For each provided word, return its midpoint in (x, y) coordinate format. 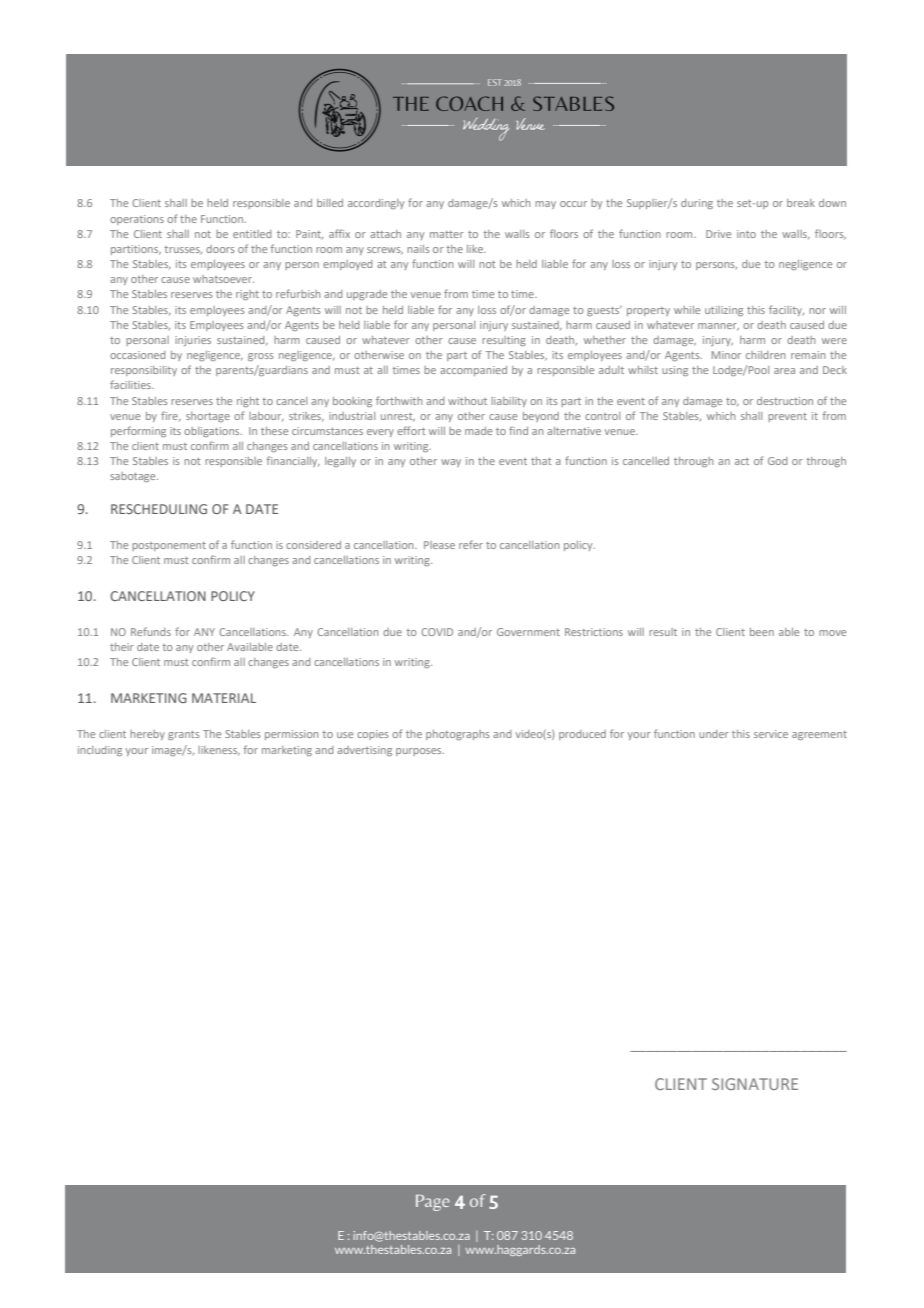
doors (220, 249)
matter (447, 234)
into (746, 234)
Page (433, 1203)
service (771, 734)
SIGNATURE (755, 1084)
